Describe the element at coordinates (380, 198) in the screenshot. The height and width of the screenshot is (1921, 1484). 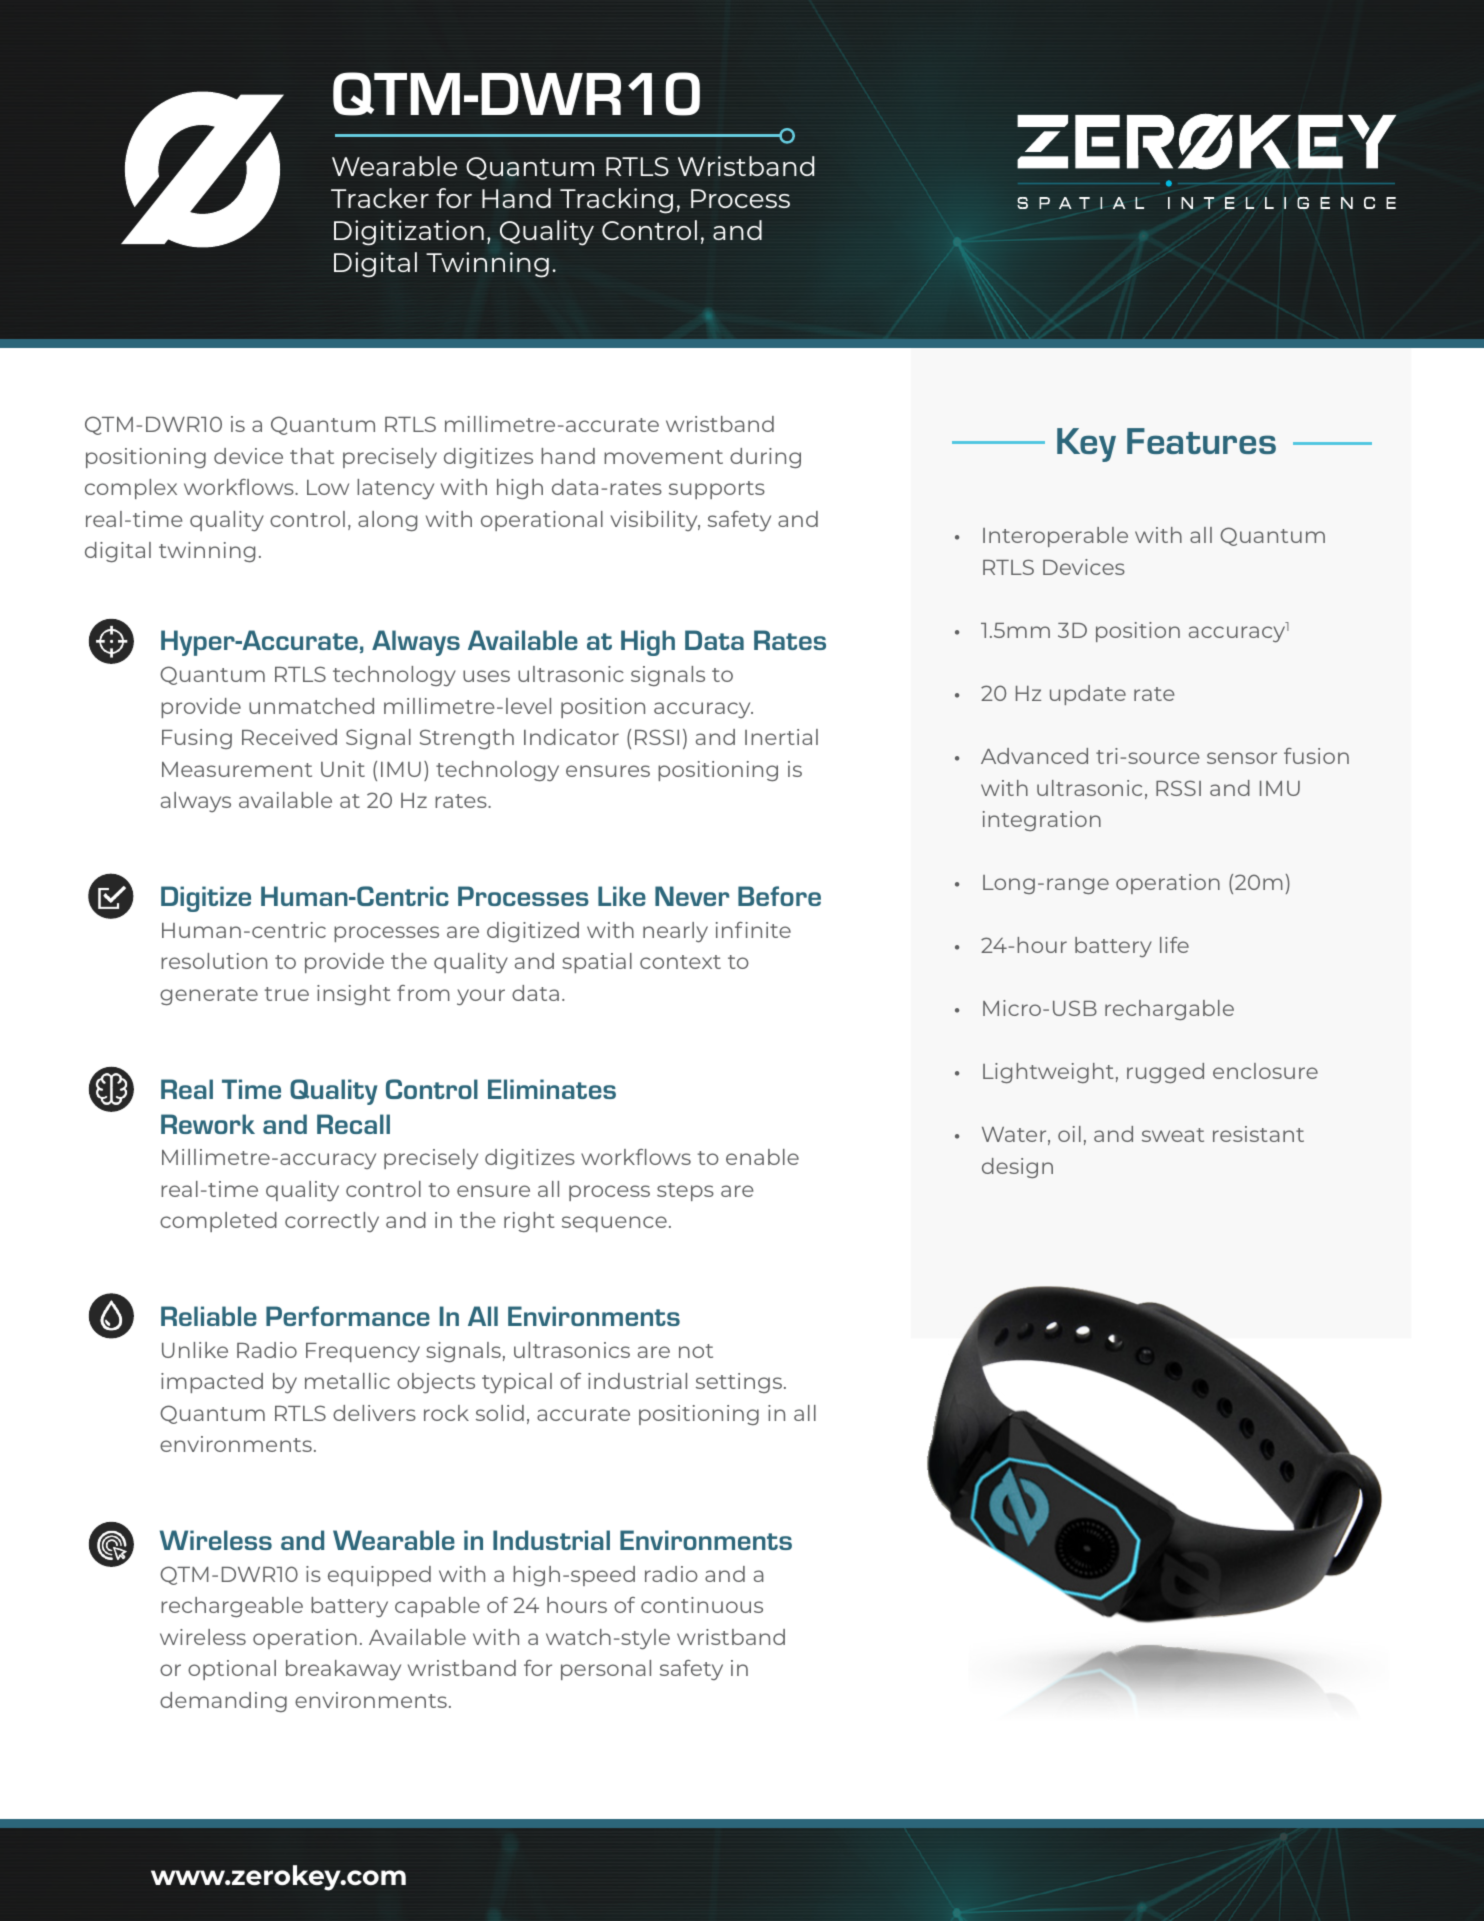
I see `Tracker` at that location.
